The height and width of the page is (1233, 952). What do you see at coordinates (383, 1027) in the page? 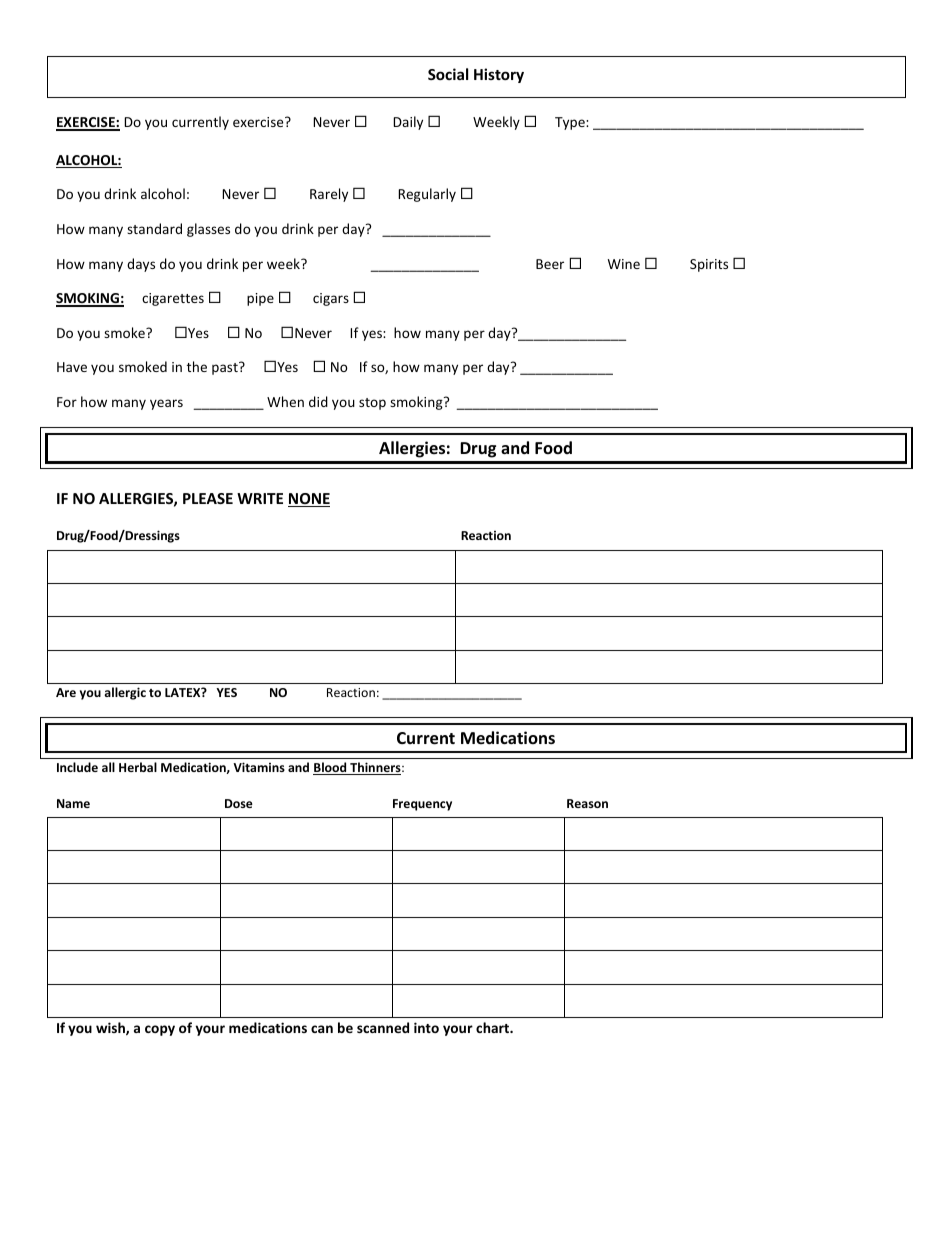
I see `scanned` at bounding box center [383, 1027].
